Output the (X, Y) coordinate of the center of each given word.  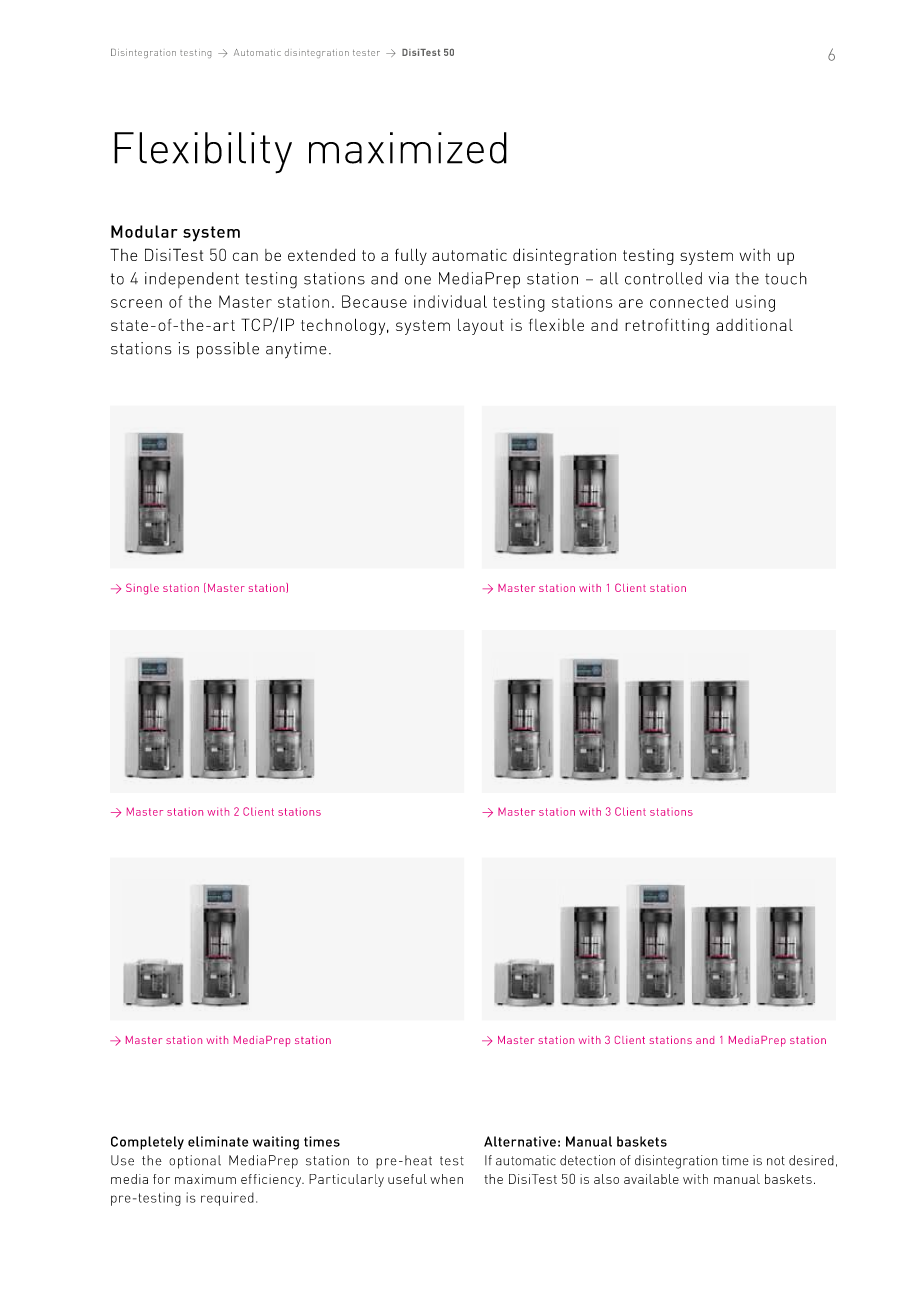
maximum (205, 1179)
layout (481, 327)
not (776, 1161)
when (446, 1179)
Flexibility (203, 153)
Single (142, 589)
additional (754, 324)
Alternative (520, 1141)
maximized (408, 148)
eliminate (218, 1141)
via (719, 278)
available (651, 1179)
